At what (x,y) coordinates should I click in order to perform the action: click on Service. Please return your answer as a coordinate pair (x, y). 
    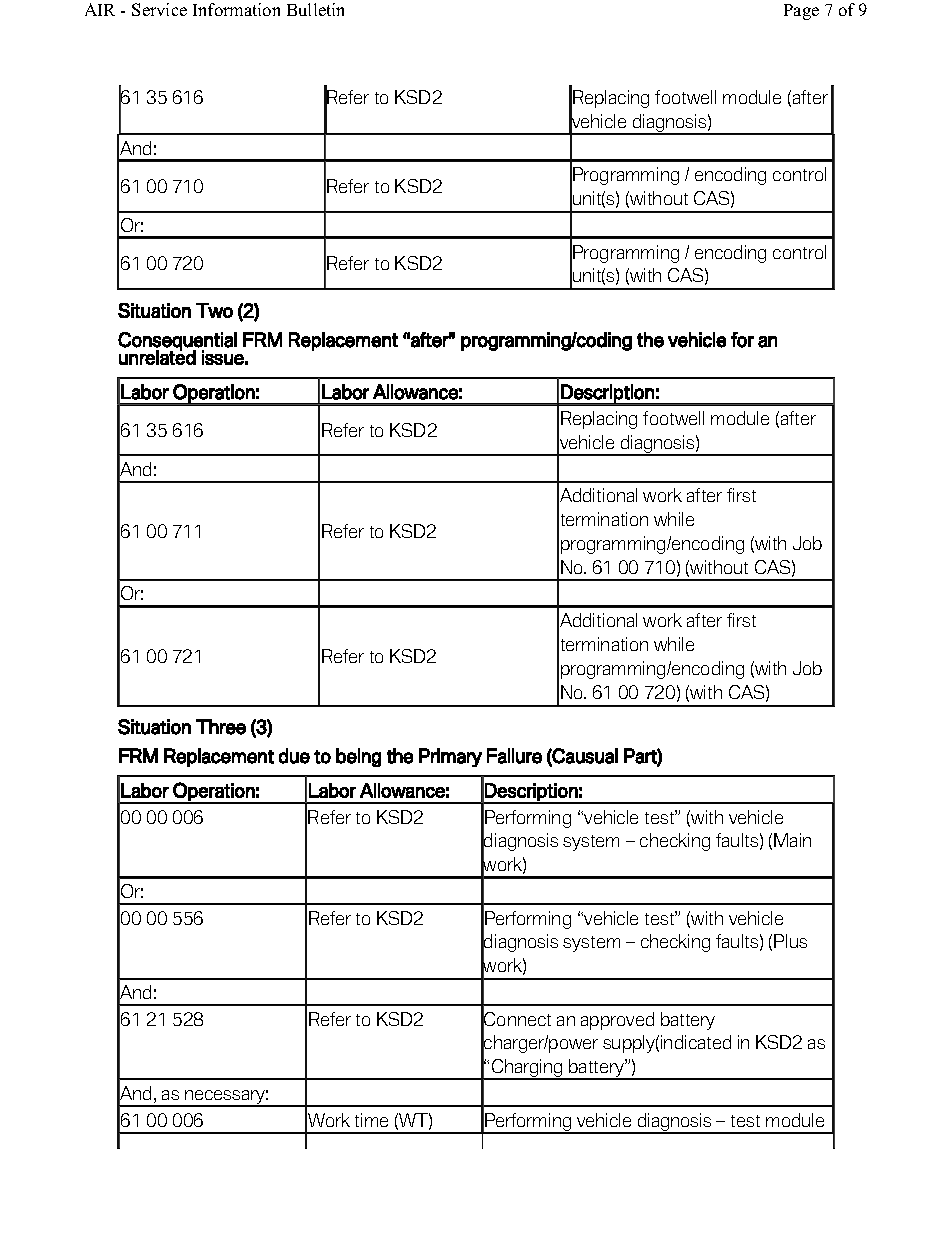
    Looking at the image, I should click on (159, 9).
